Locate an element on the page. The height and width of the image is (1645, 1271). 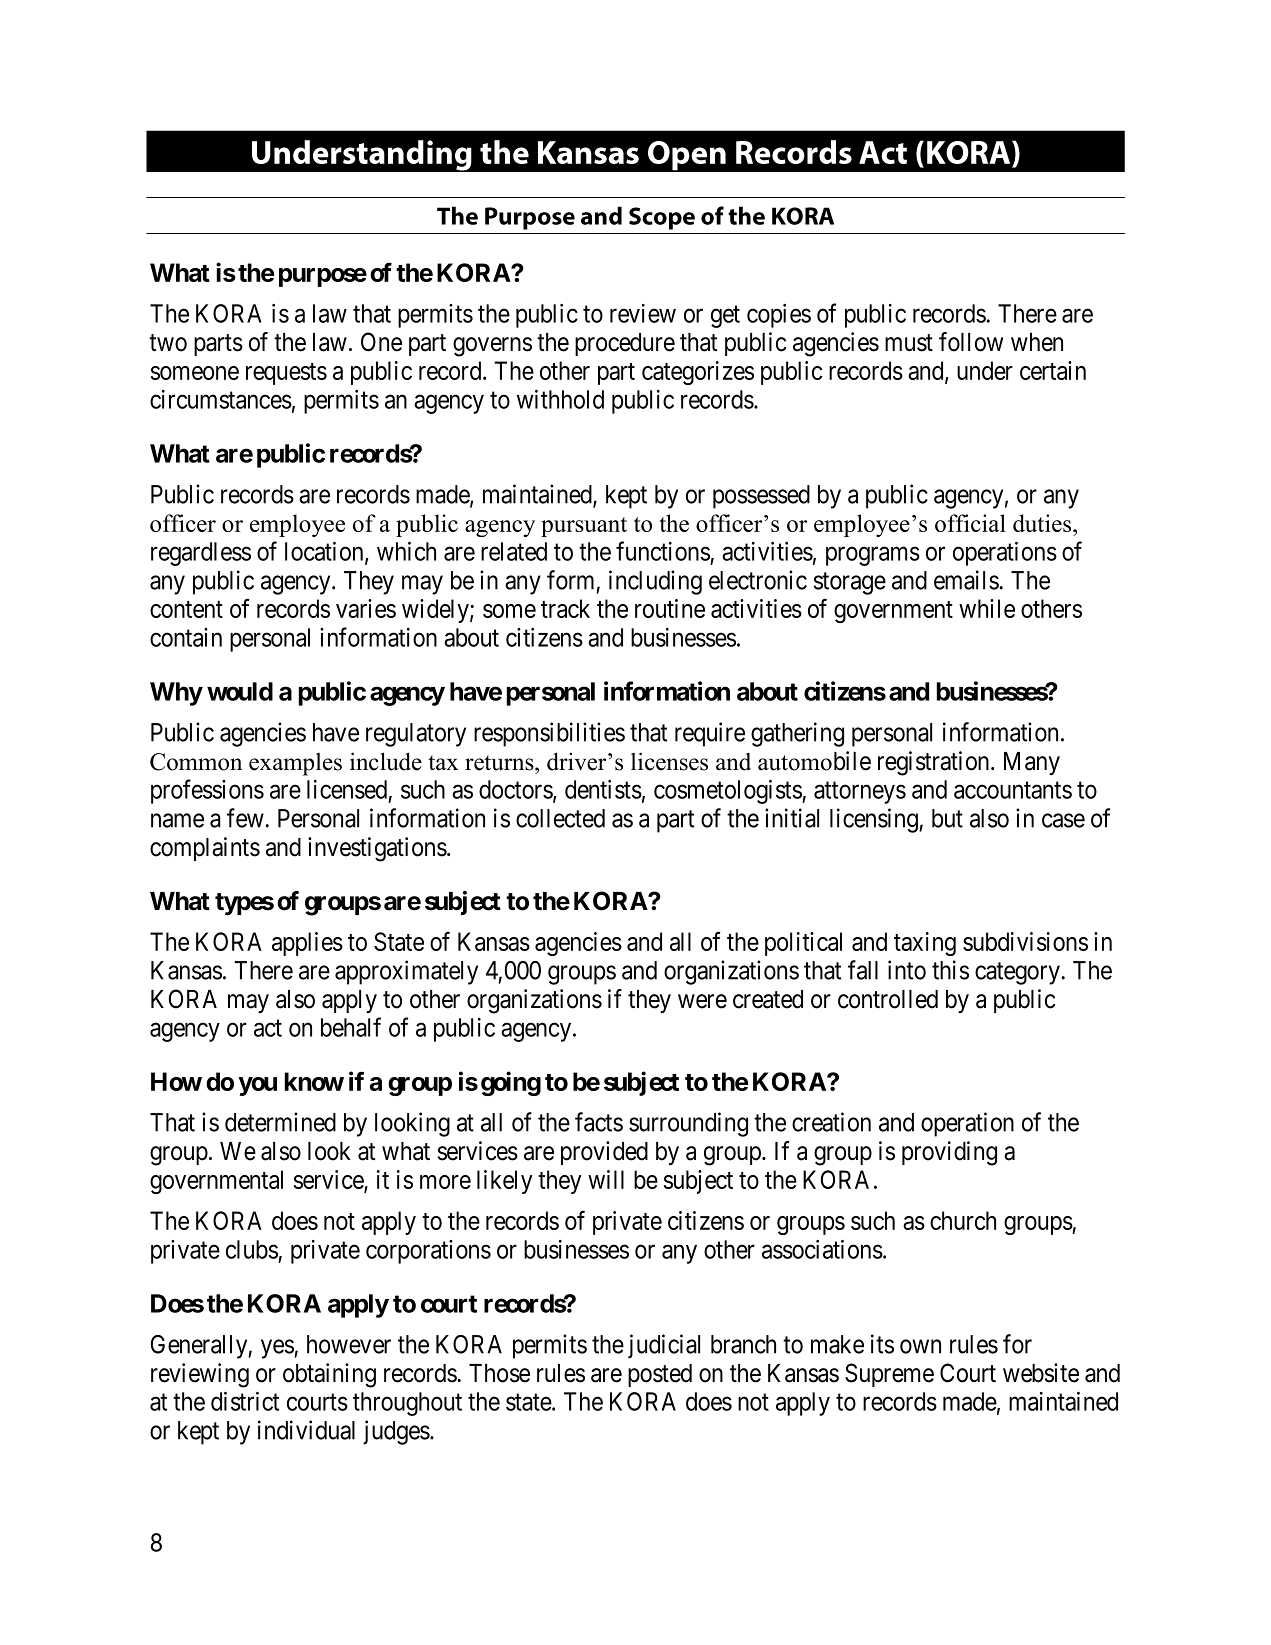
procedure is located at coordinates (625, 344).
